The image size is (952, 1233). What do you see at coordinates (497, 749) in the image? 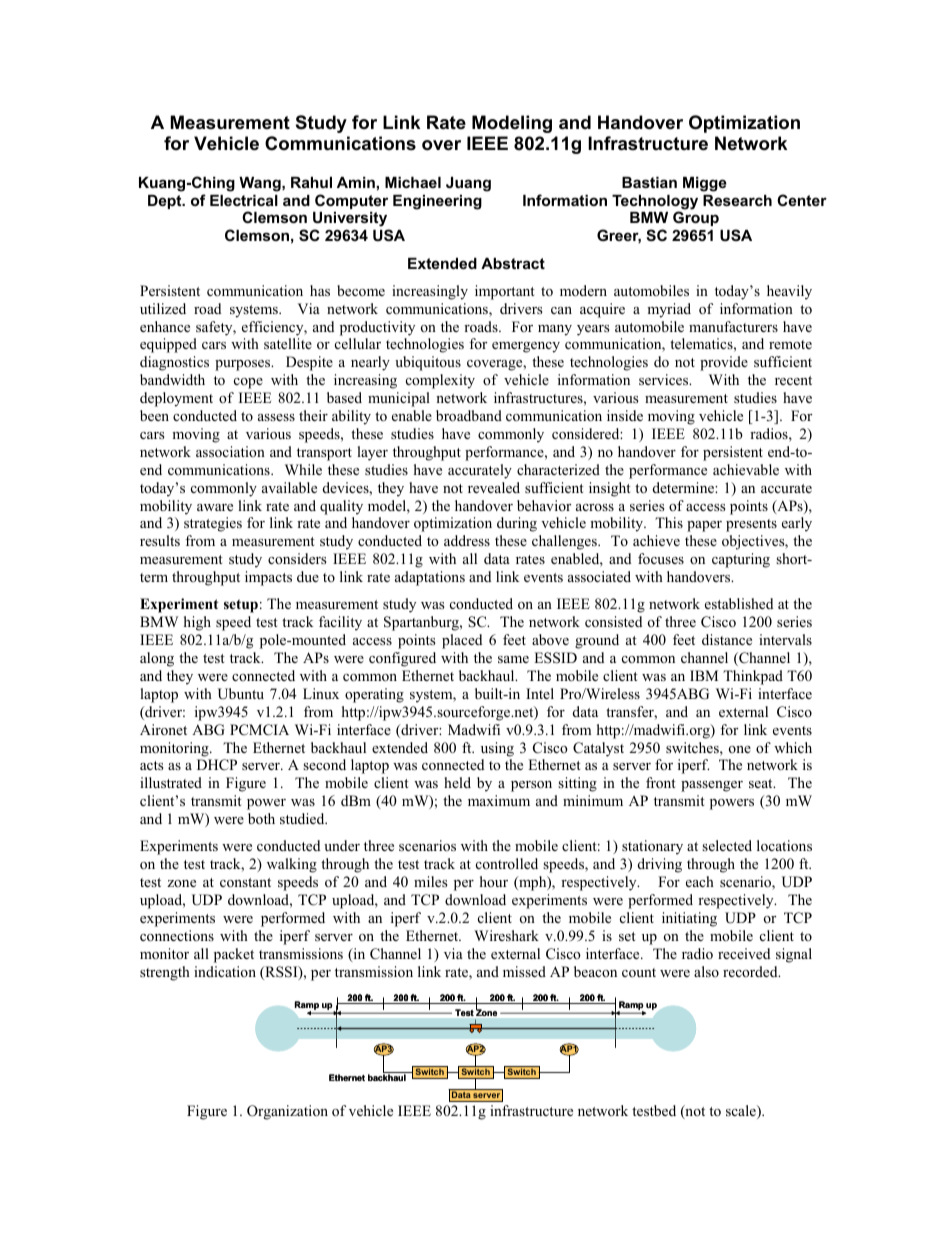
I see `using` at bounding box center [497, 749].
